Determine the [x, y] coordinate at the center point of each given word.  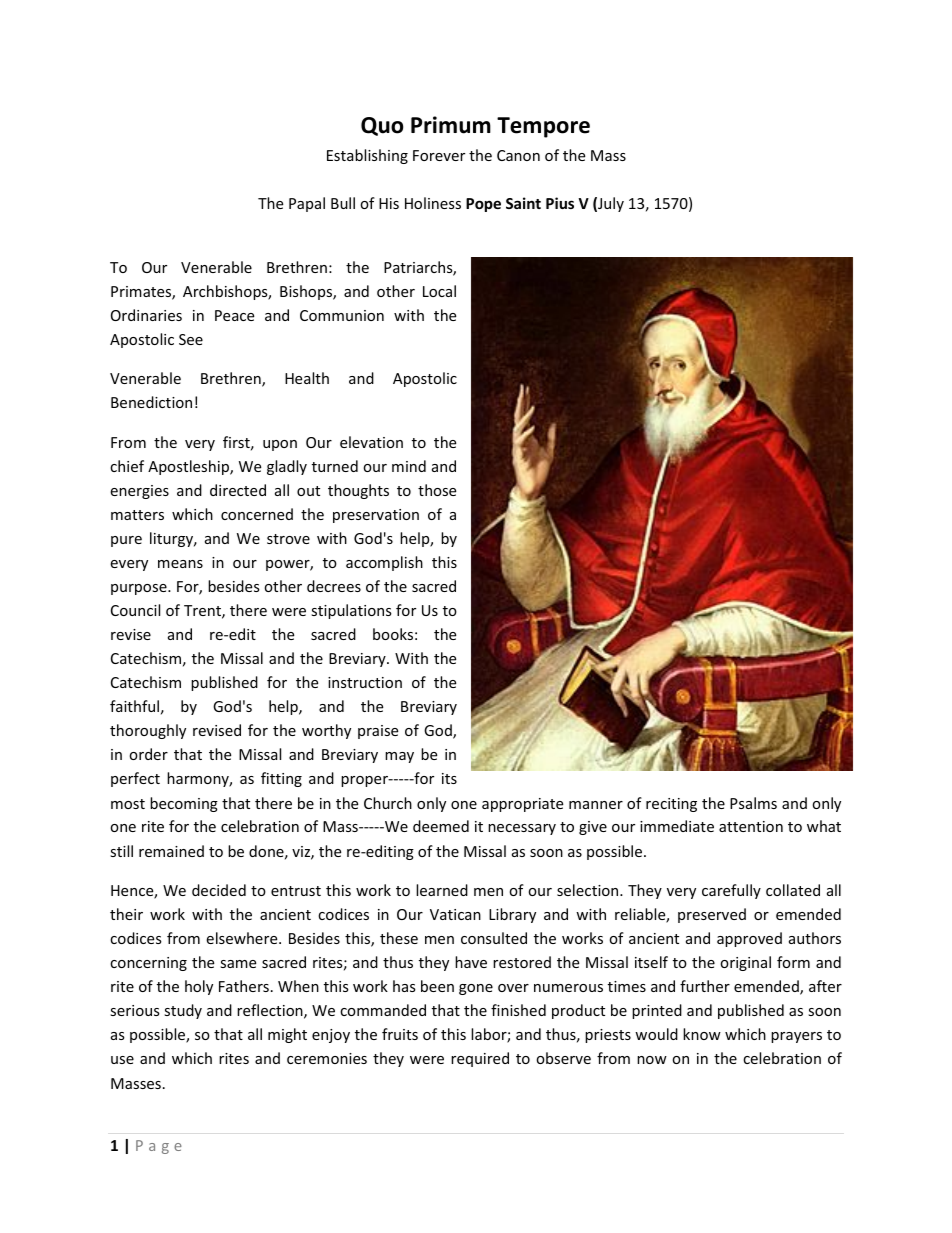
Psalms [753, 803]
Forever [439, 155]
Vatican [455, 914]
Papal [307, 204]
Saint [523, 203]
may [399, 757]
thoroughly [148, 731]
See [191, 339]
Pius [560, 203]
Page [159, 1147]
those [437, 490]
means [180, 564]
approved [749, 939]
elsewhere [243, 938]
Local [439, 291]
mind [409, 466]
